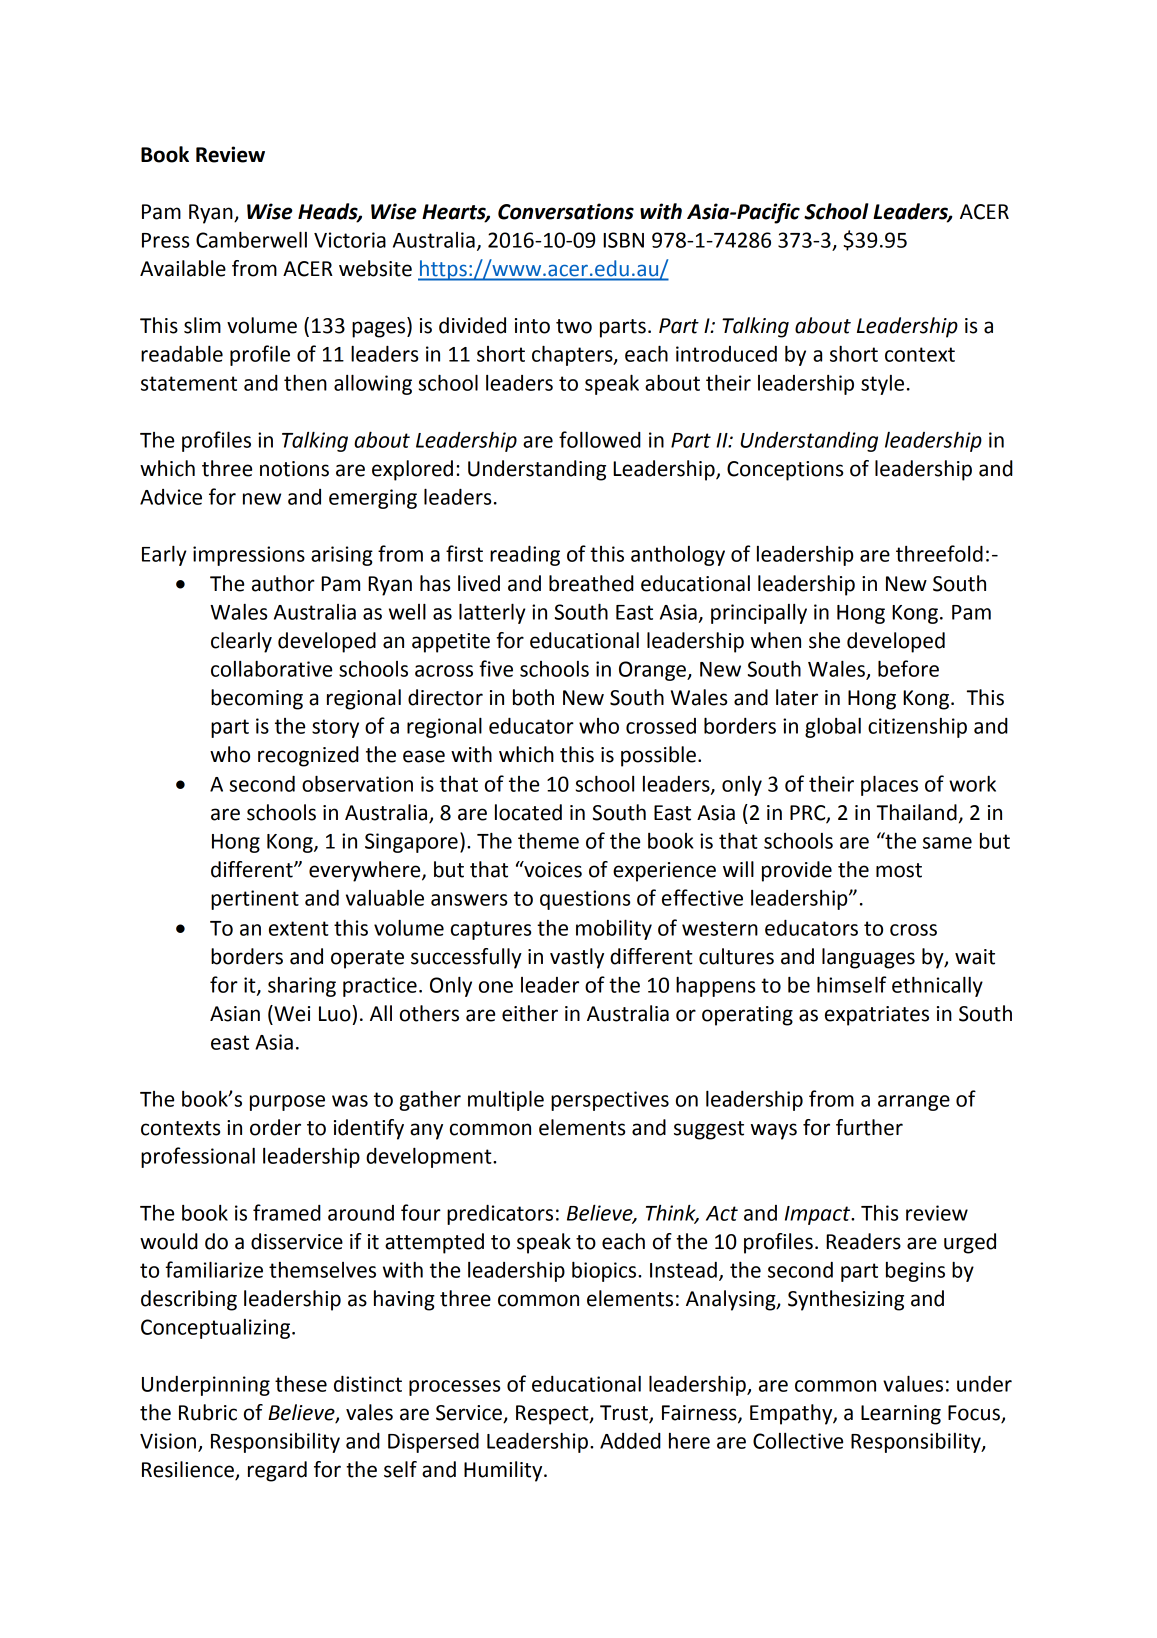  What do you see at coordinates (271, 669) in the document?
I see `collaborative` at bounding box center [271, 669].
